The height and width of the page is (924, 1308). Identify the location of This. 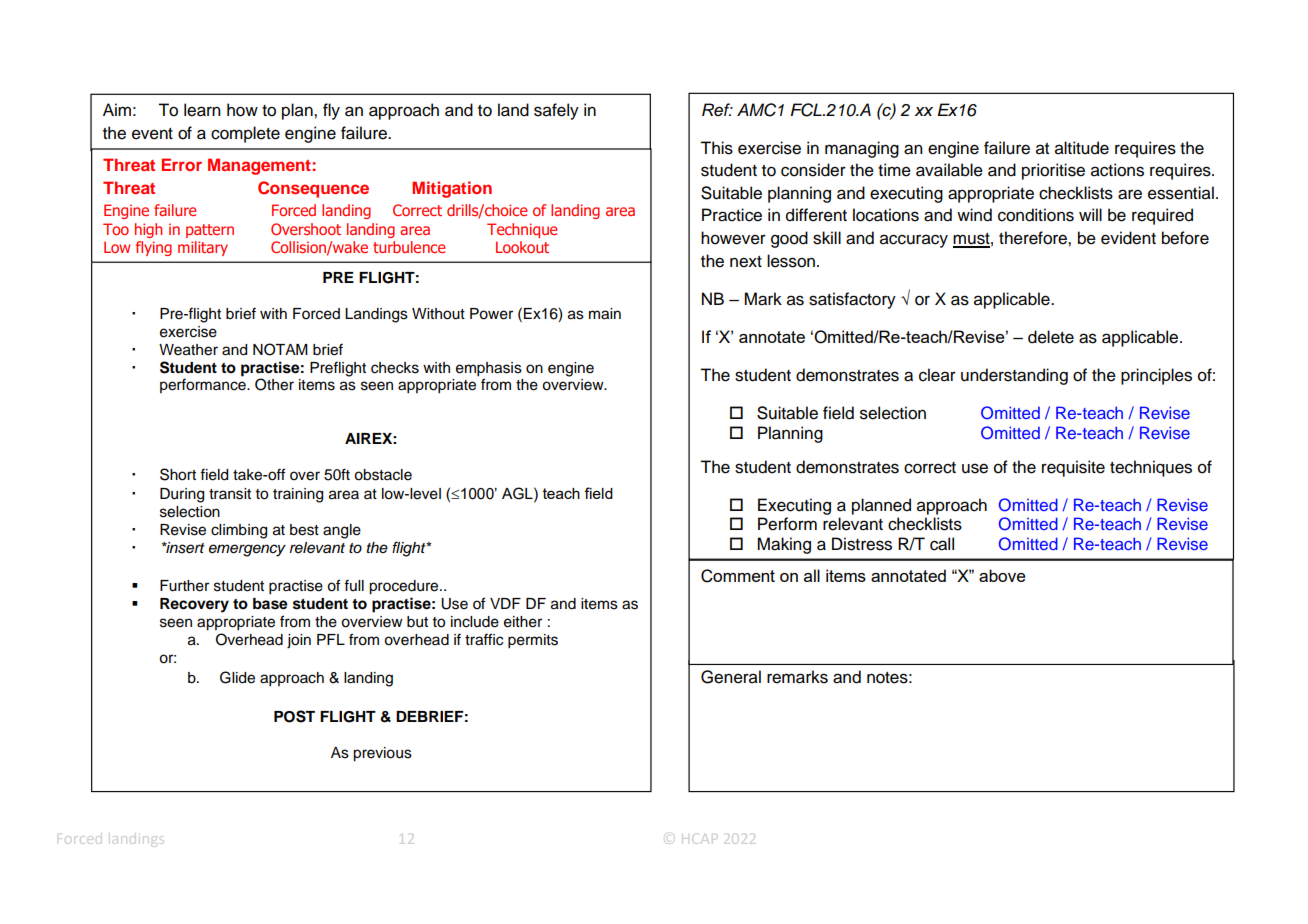
(716, 148).
